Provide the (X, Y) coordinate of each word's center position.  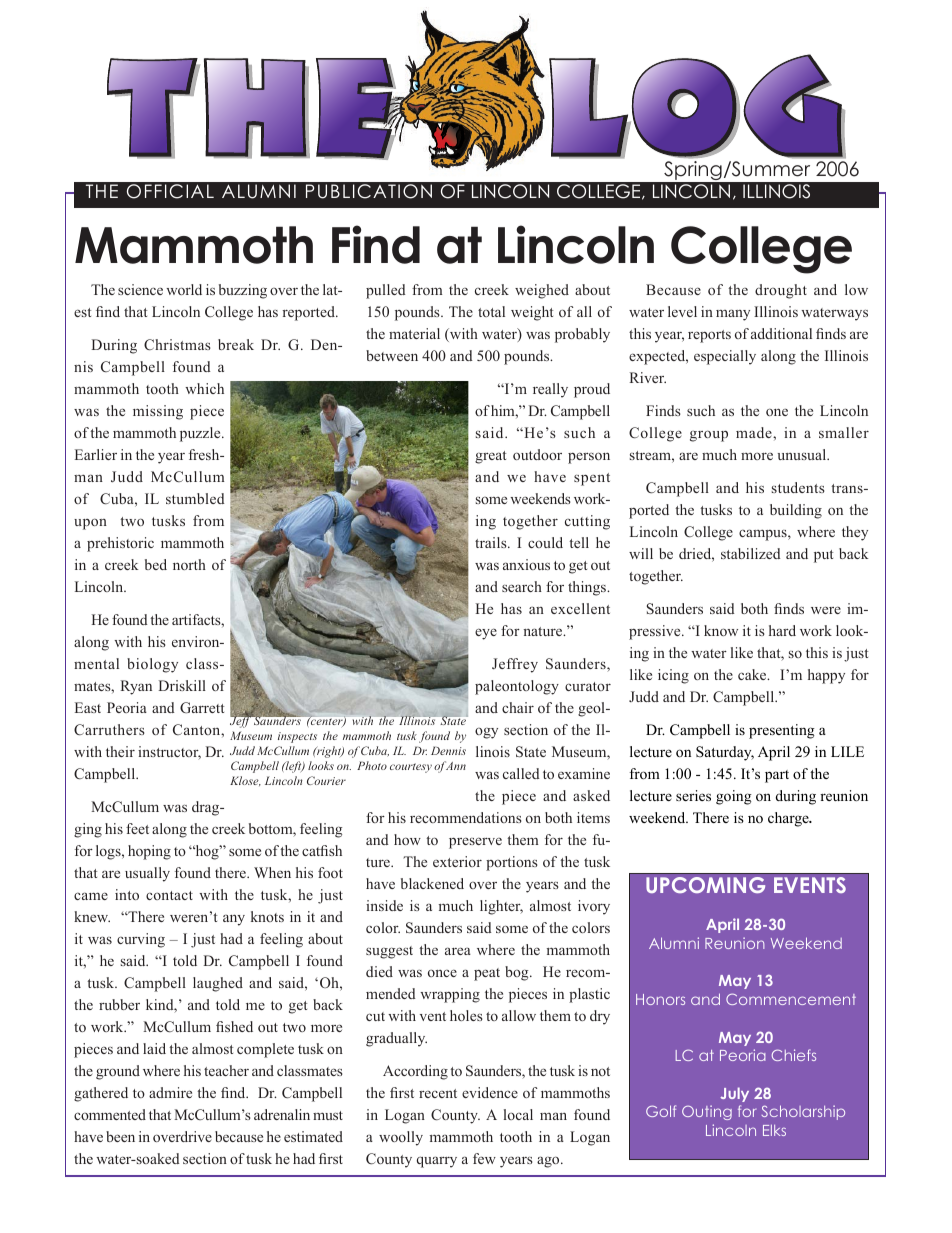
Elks (774, 1130)
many (733, 315)
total (491, 311)
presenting (782, 731)
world (184, 289)
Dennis (448, 750)
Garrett (202, 708)
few (484, 1158)
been (120, 1136)
